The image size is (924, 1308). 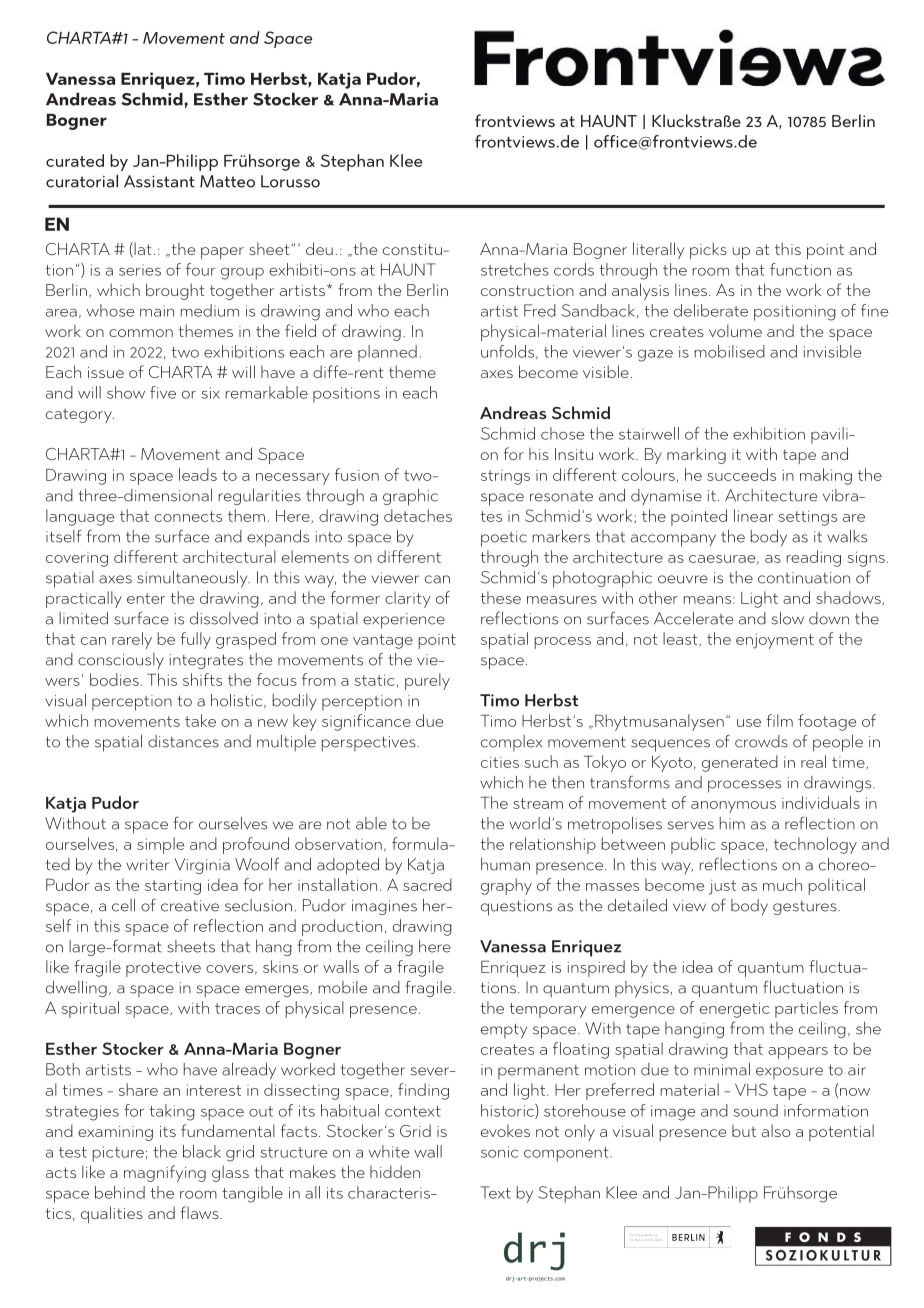 I want to click on strings, so click(x=505, y=477).
